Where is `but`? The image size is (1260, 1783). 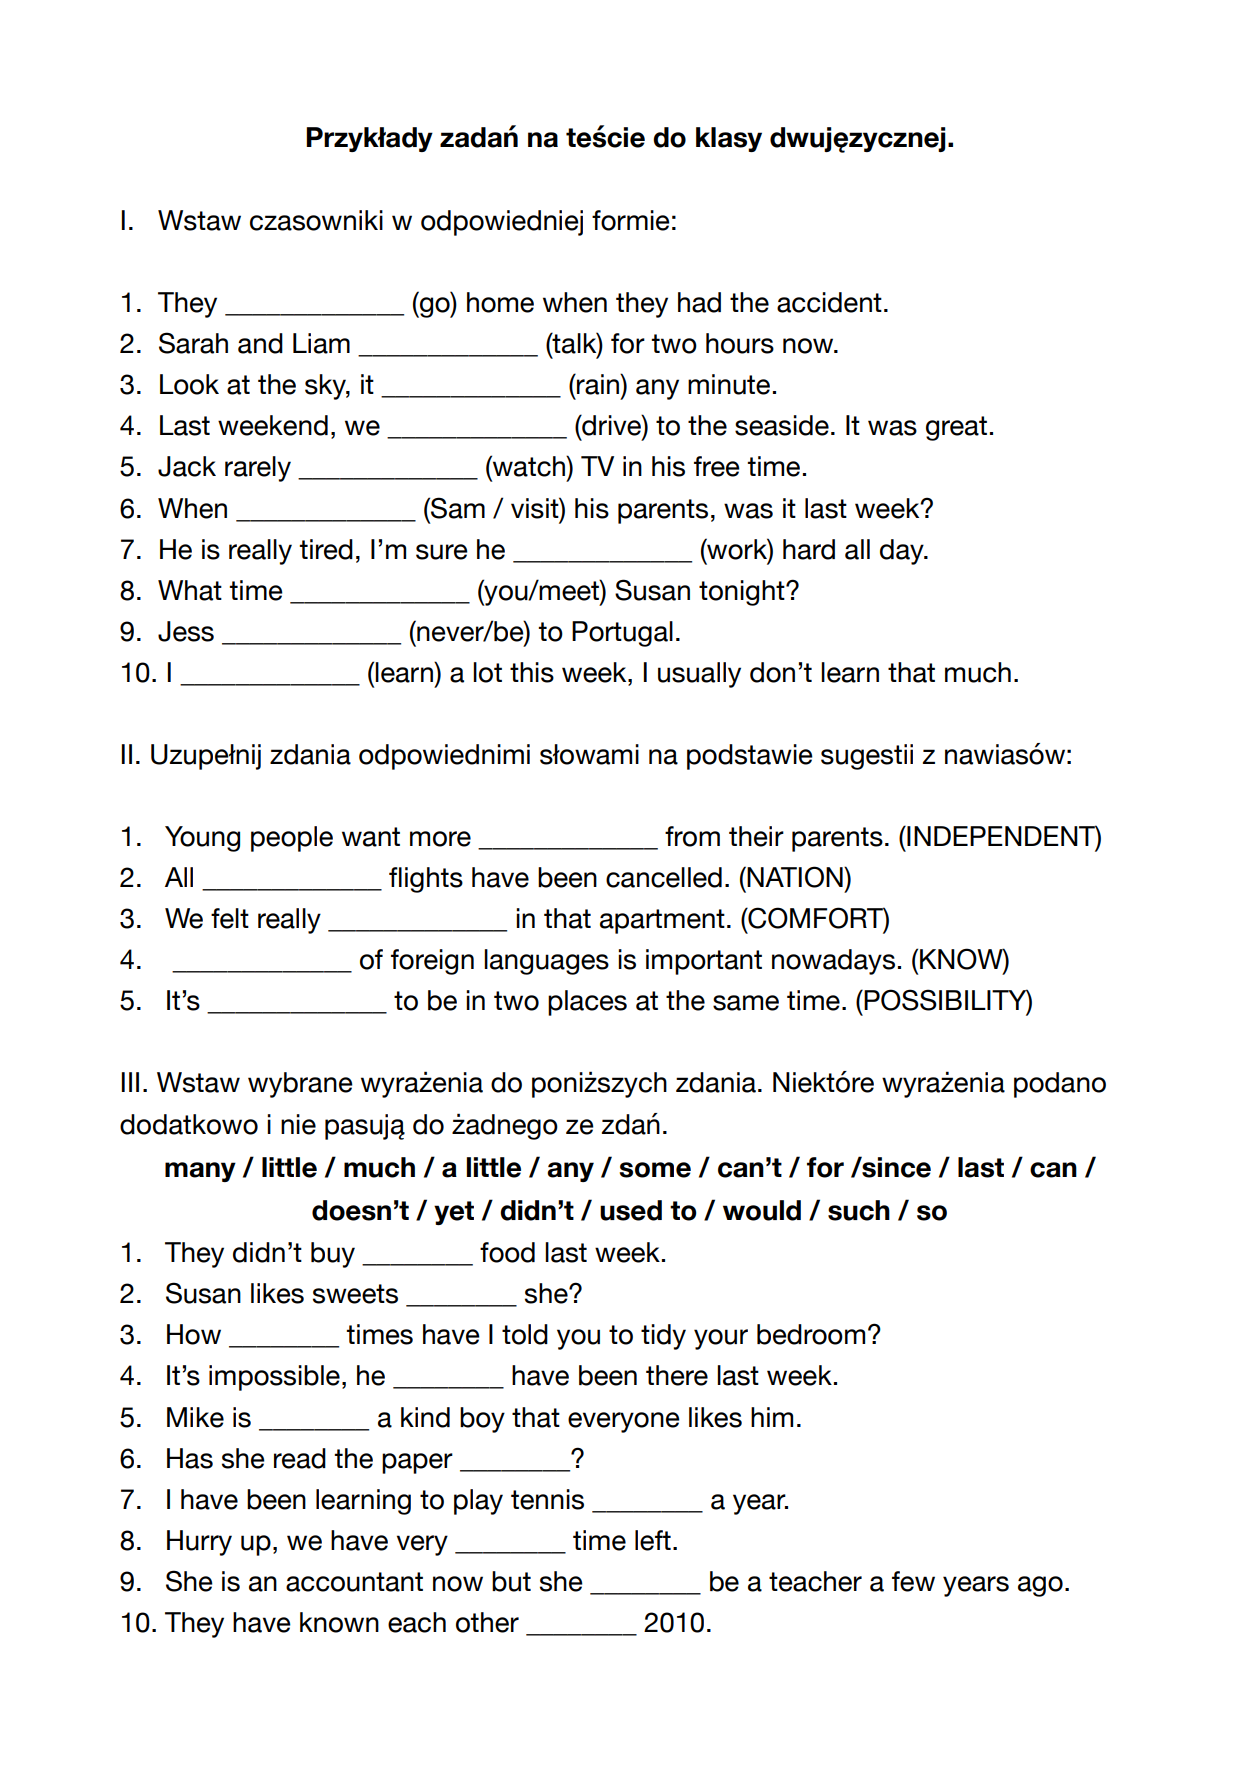 but is located at coordinates (511, 1581).
